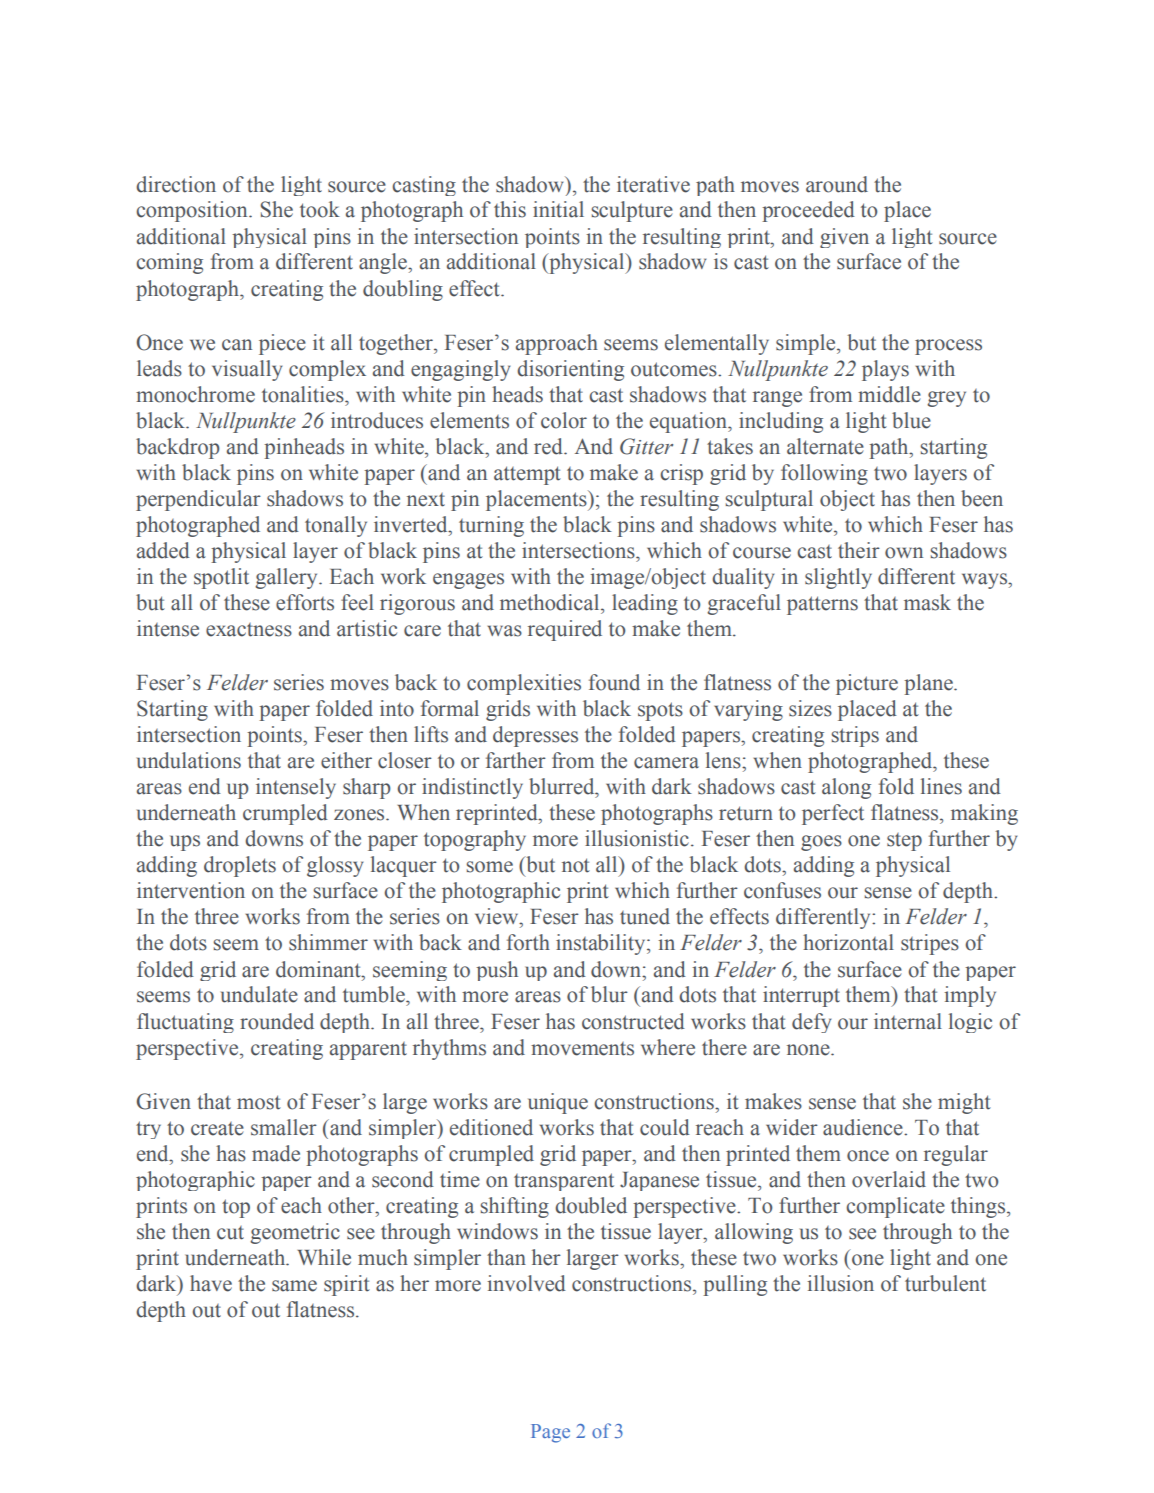 This screenshot has height=1493, width=1154. Describe the element at coordinates (837, 184) in the screenshot. I see `around` at that location.
